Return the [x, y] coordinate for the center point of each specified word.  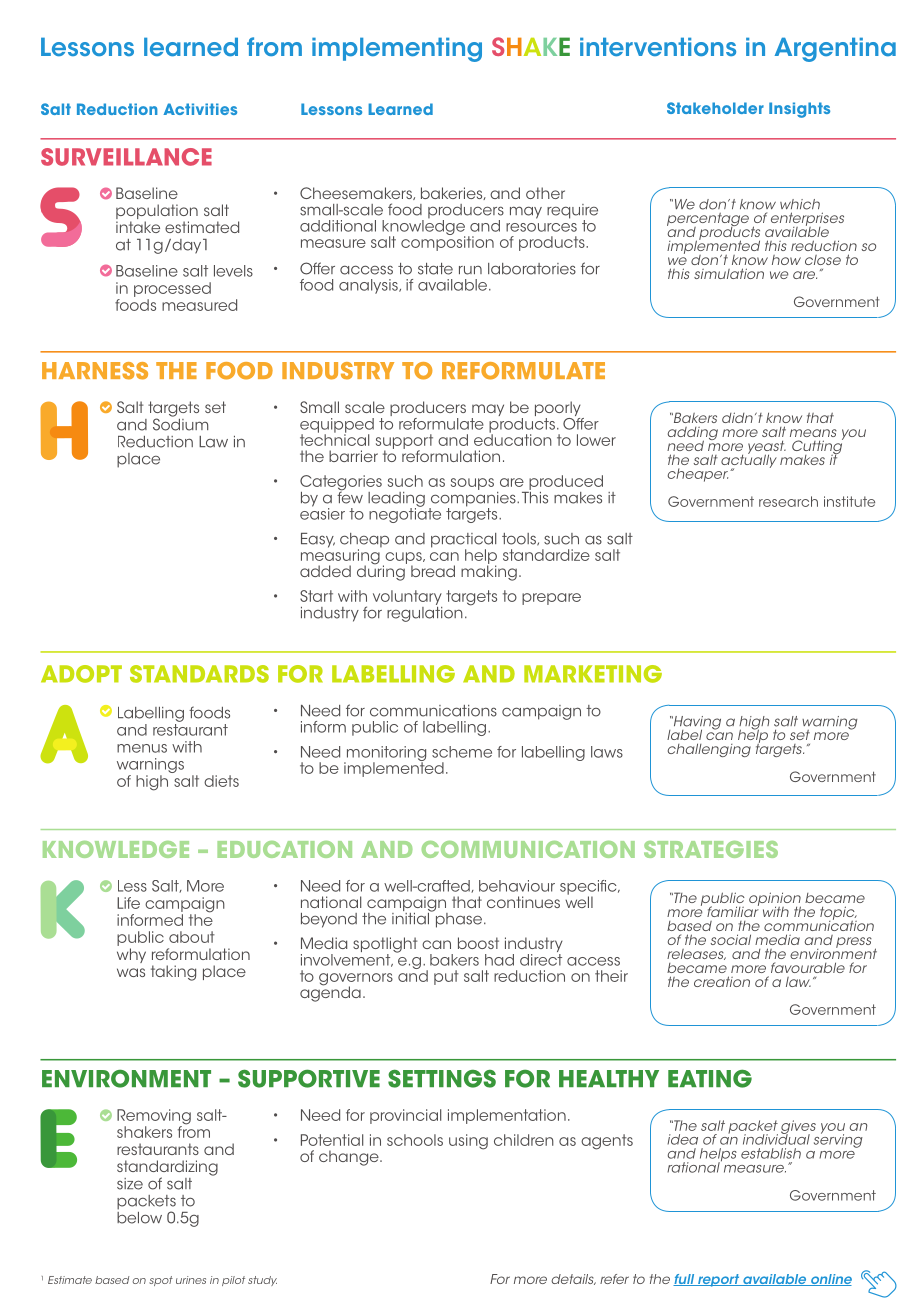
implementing [397, 49]
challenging [709, 750]
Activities [200, 109]
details [573, 1279]
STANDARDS [199, 674]
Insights [799, 110]
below [139, 1216]
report [719, 1280]
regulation [425, 613]
